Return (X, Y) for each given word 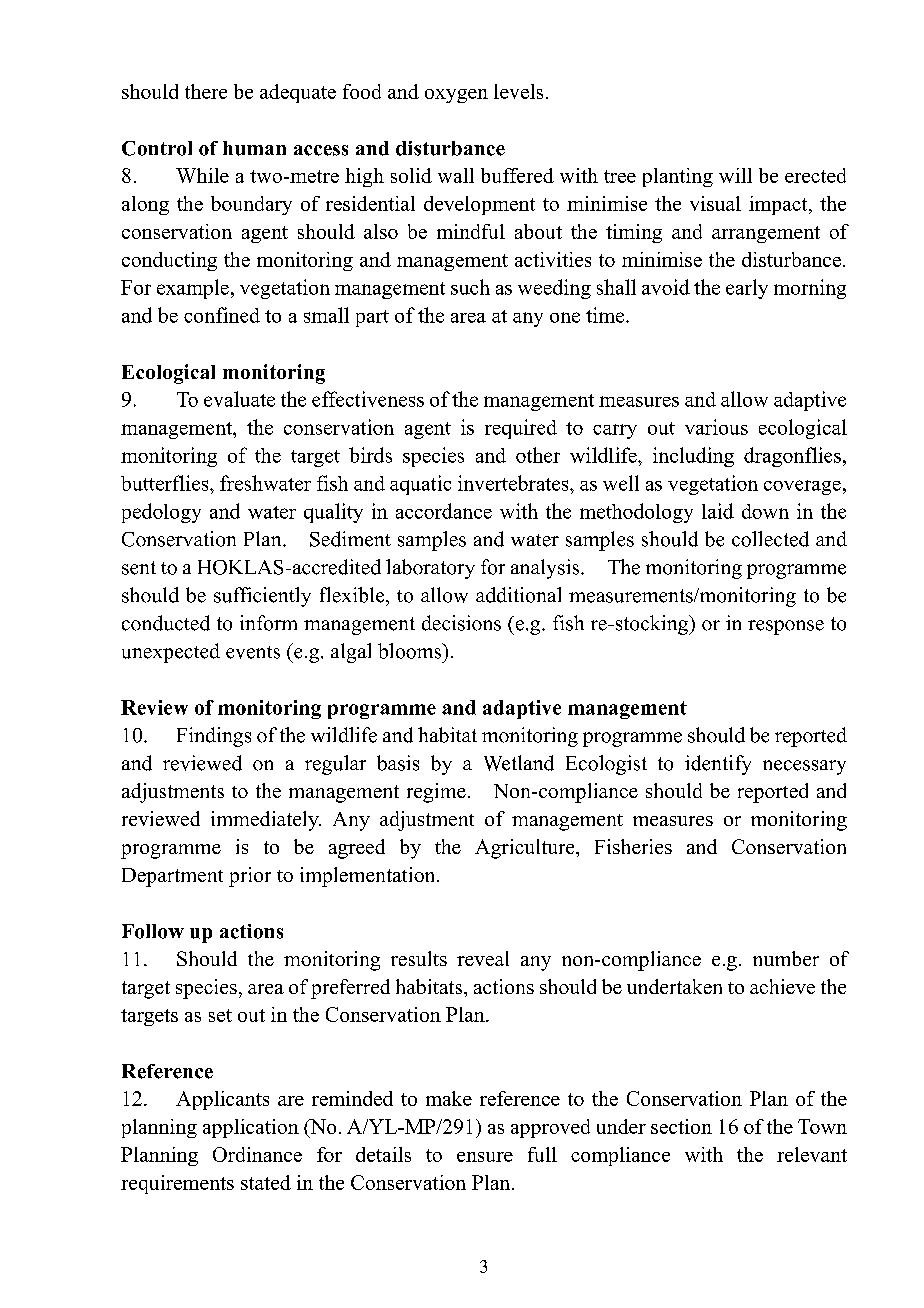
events (253, 652)
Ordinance (257, 1154)
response (786, 627)
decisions (461, 623)
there (206, 91)
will (735, 175)
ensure (485, 1157)
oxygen (456, 96)
